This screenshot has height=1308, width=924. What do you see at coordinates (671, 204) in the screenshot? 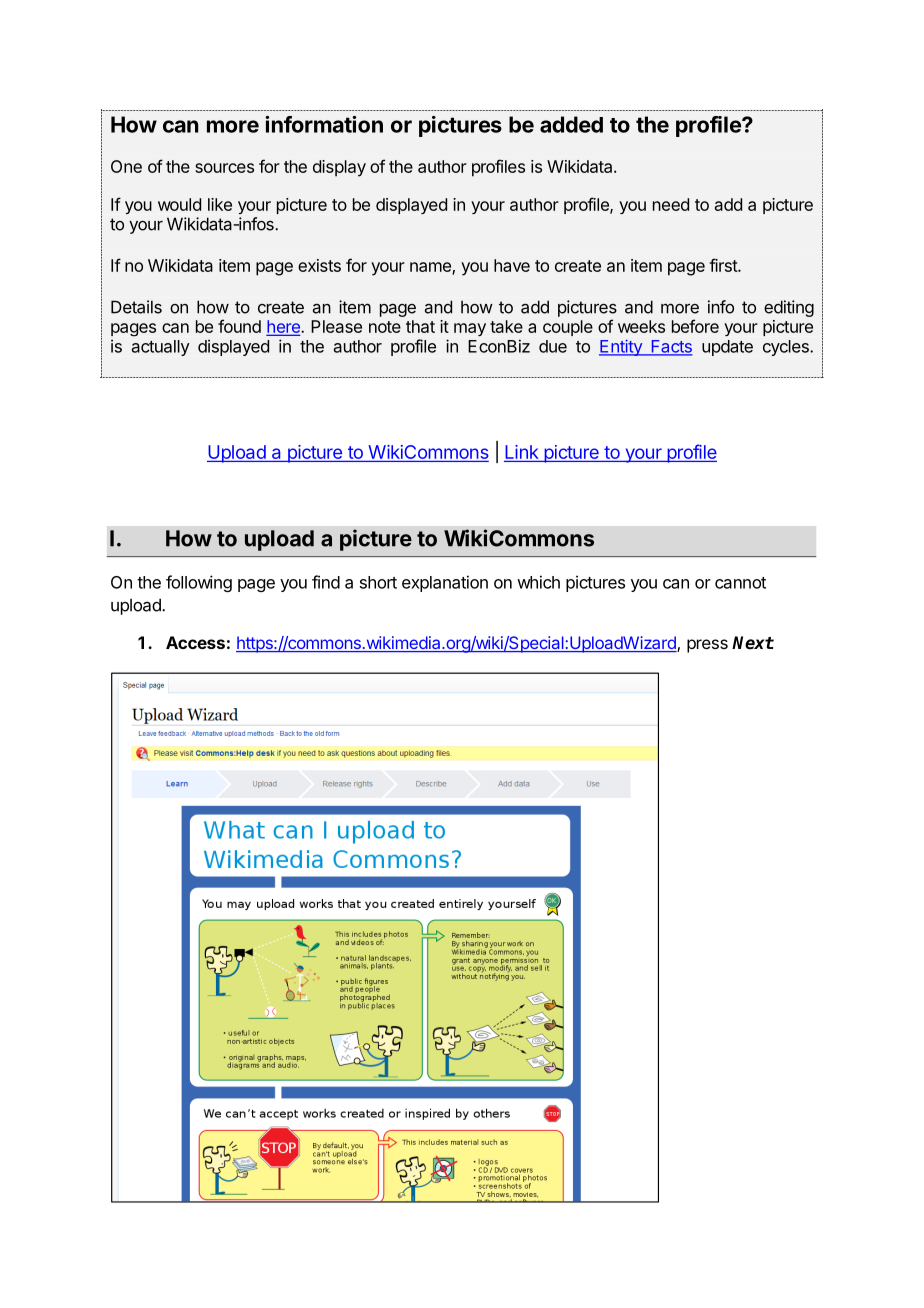
I see `need` at bounding box center [671, 204].
